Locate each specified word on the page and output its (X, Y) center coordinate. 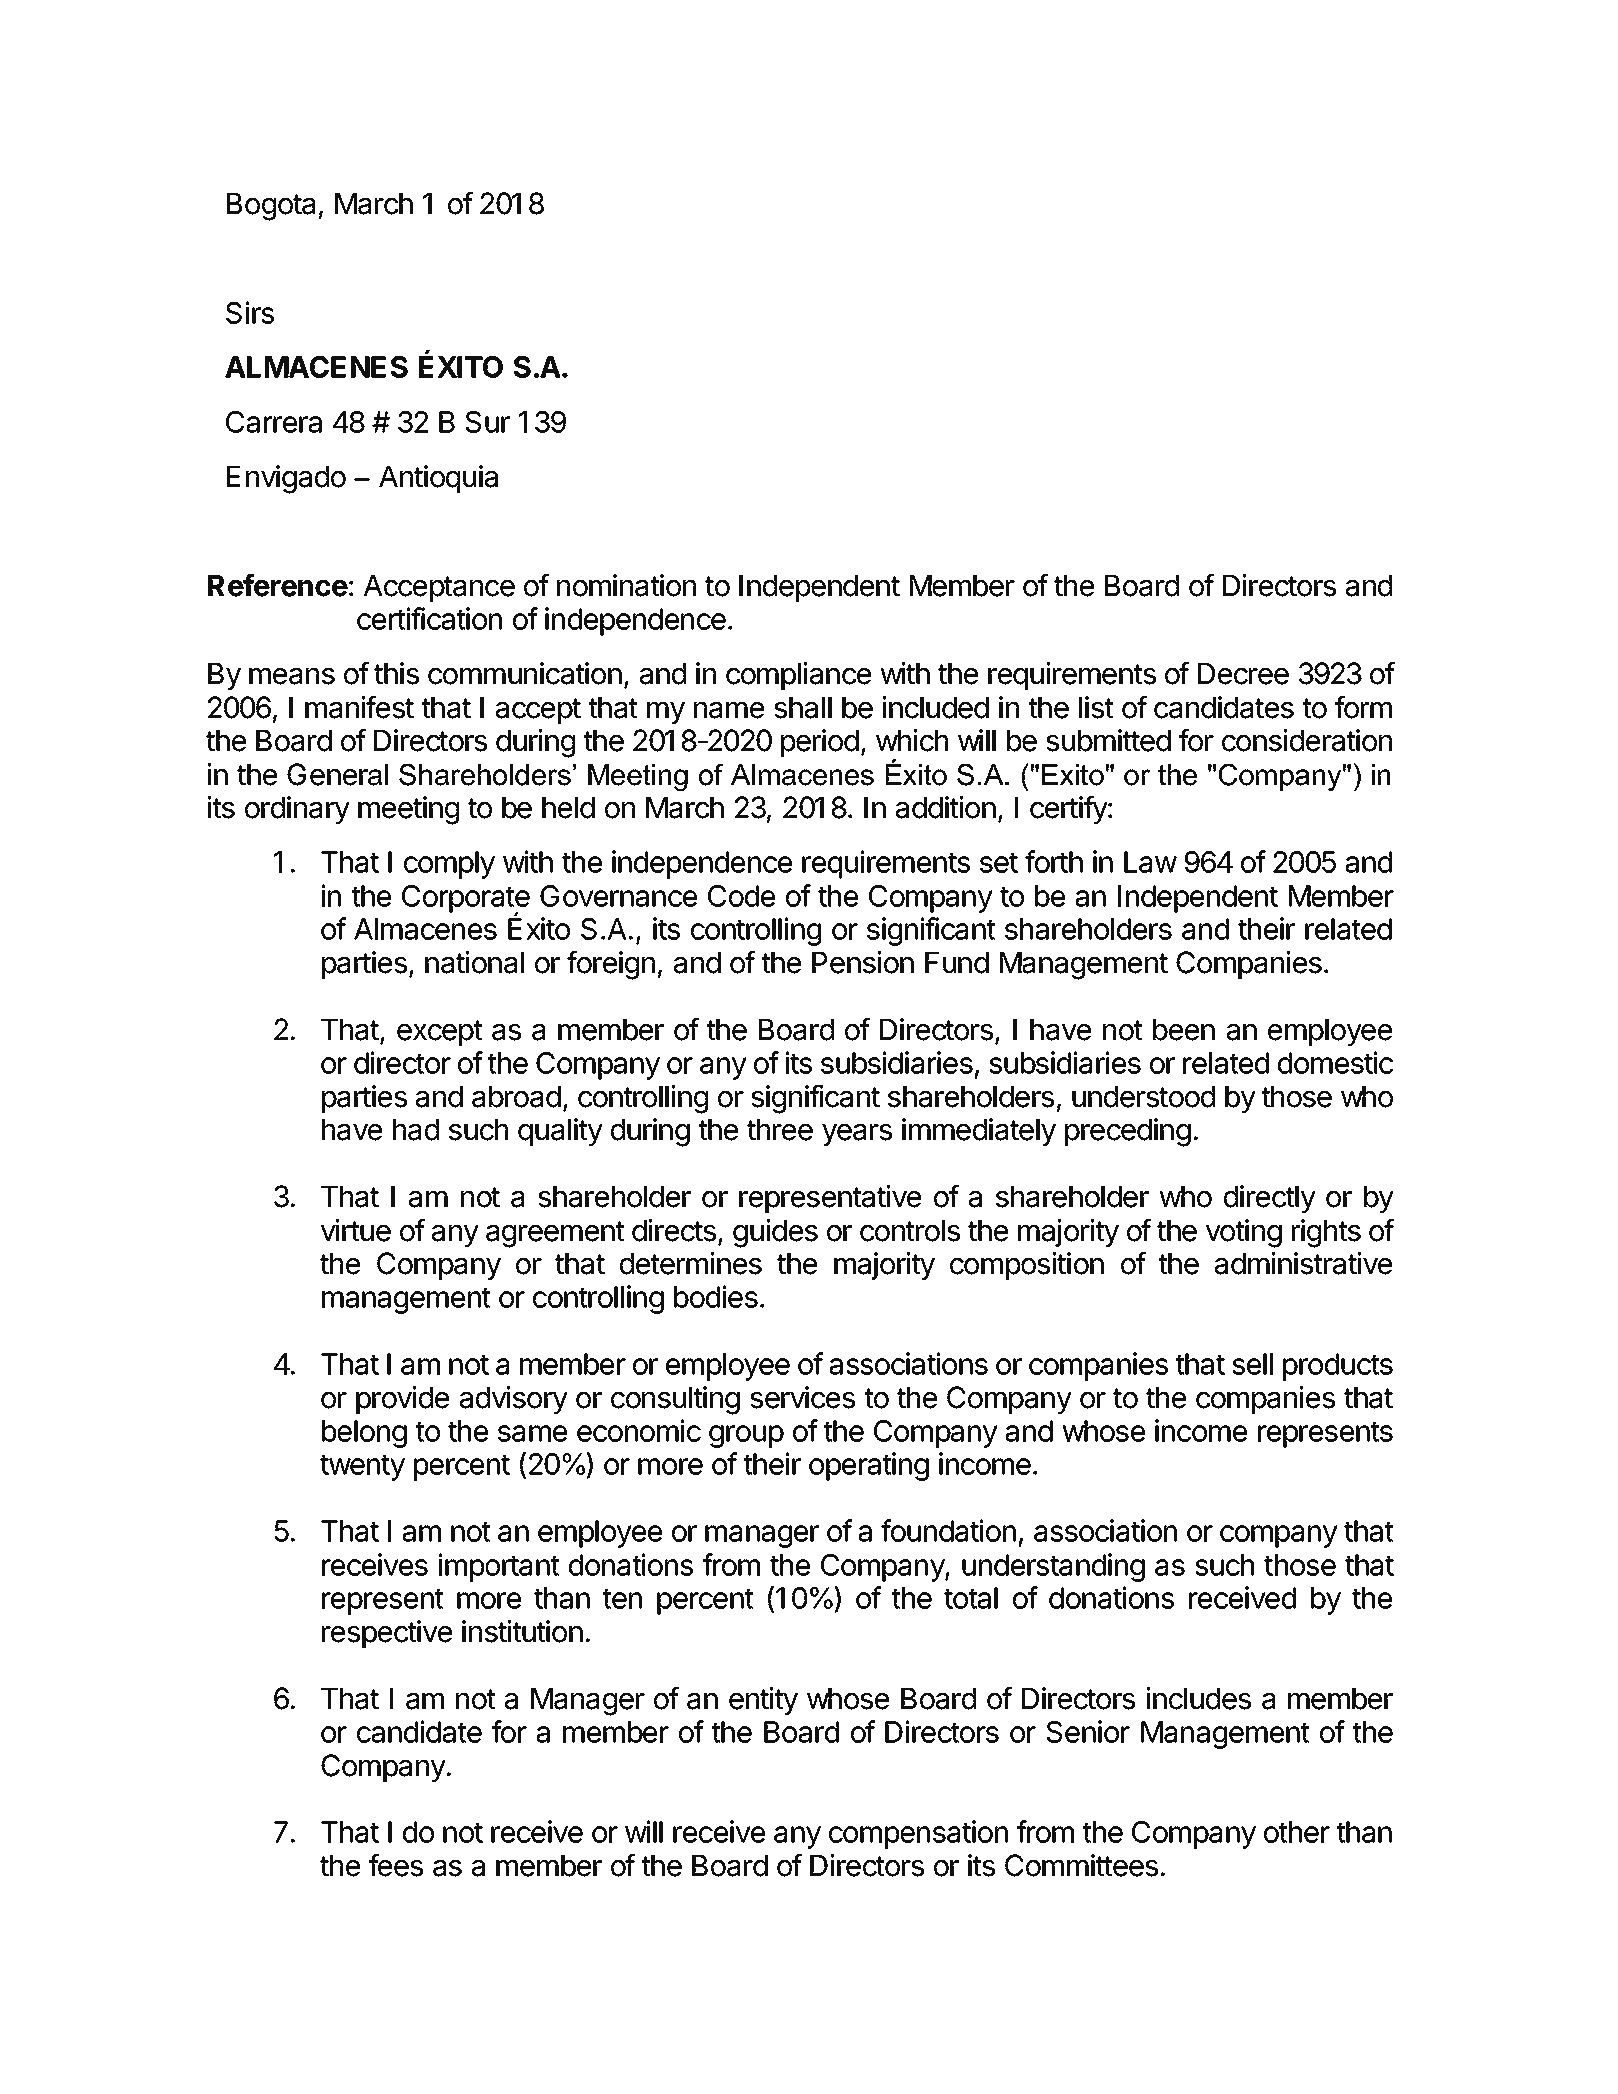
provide (402, 1400)
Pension (863, 962)
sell (1252, 1364)
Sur (487, 422)
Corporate (466, 900)
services (802, 1397)
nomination (626, 585)
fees (396, 1865)
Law (1150, 862)
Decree (1243, 674)
